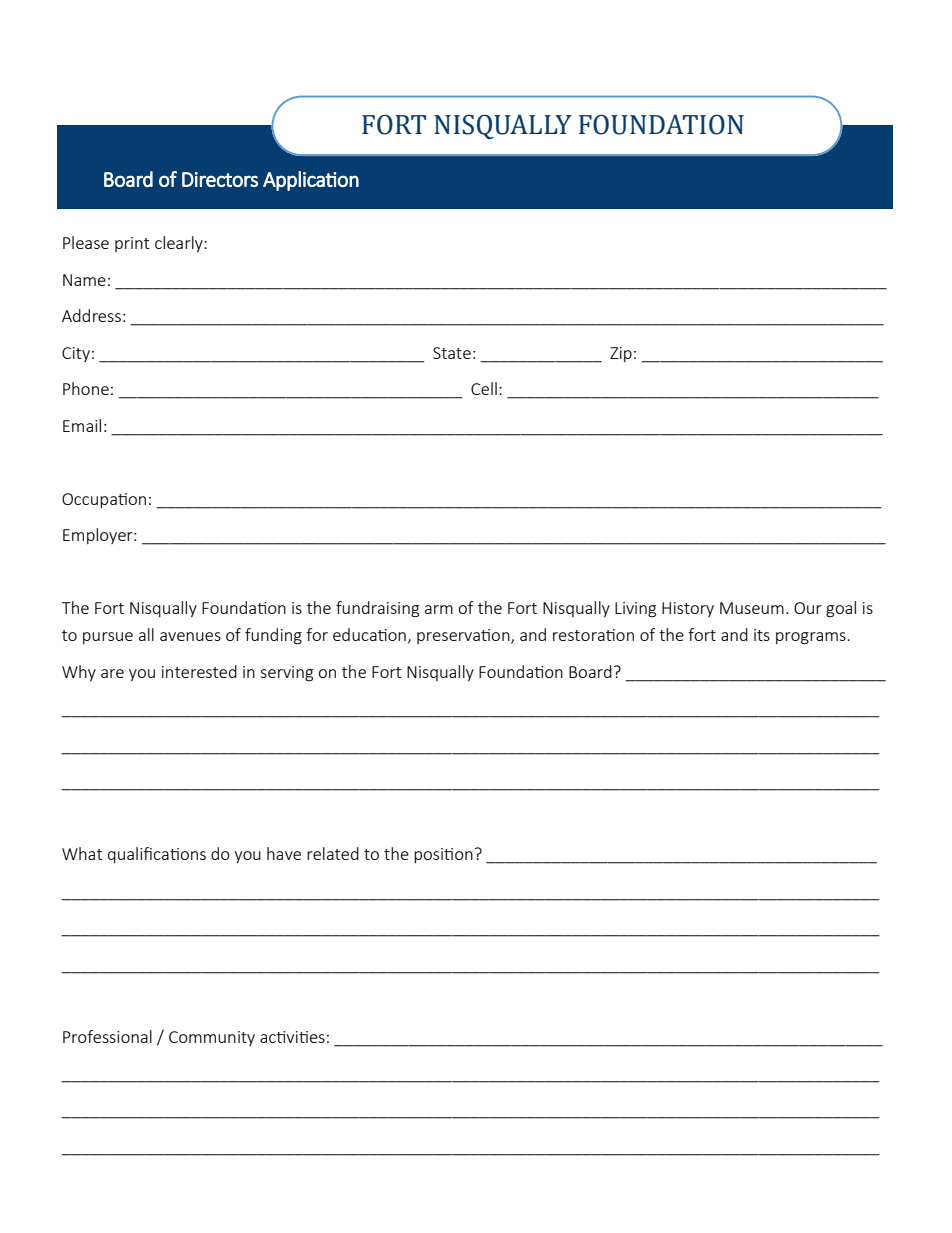 This page has width=952, height=1233. Describe the element at coordinates (311, 181) in the page. I see `Application` at that location.
